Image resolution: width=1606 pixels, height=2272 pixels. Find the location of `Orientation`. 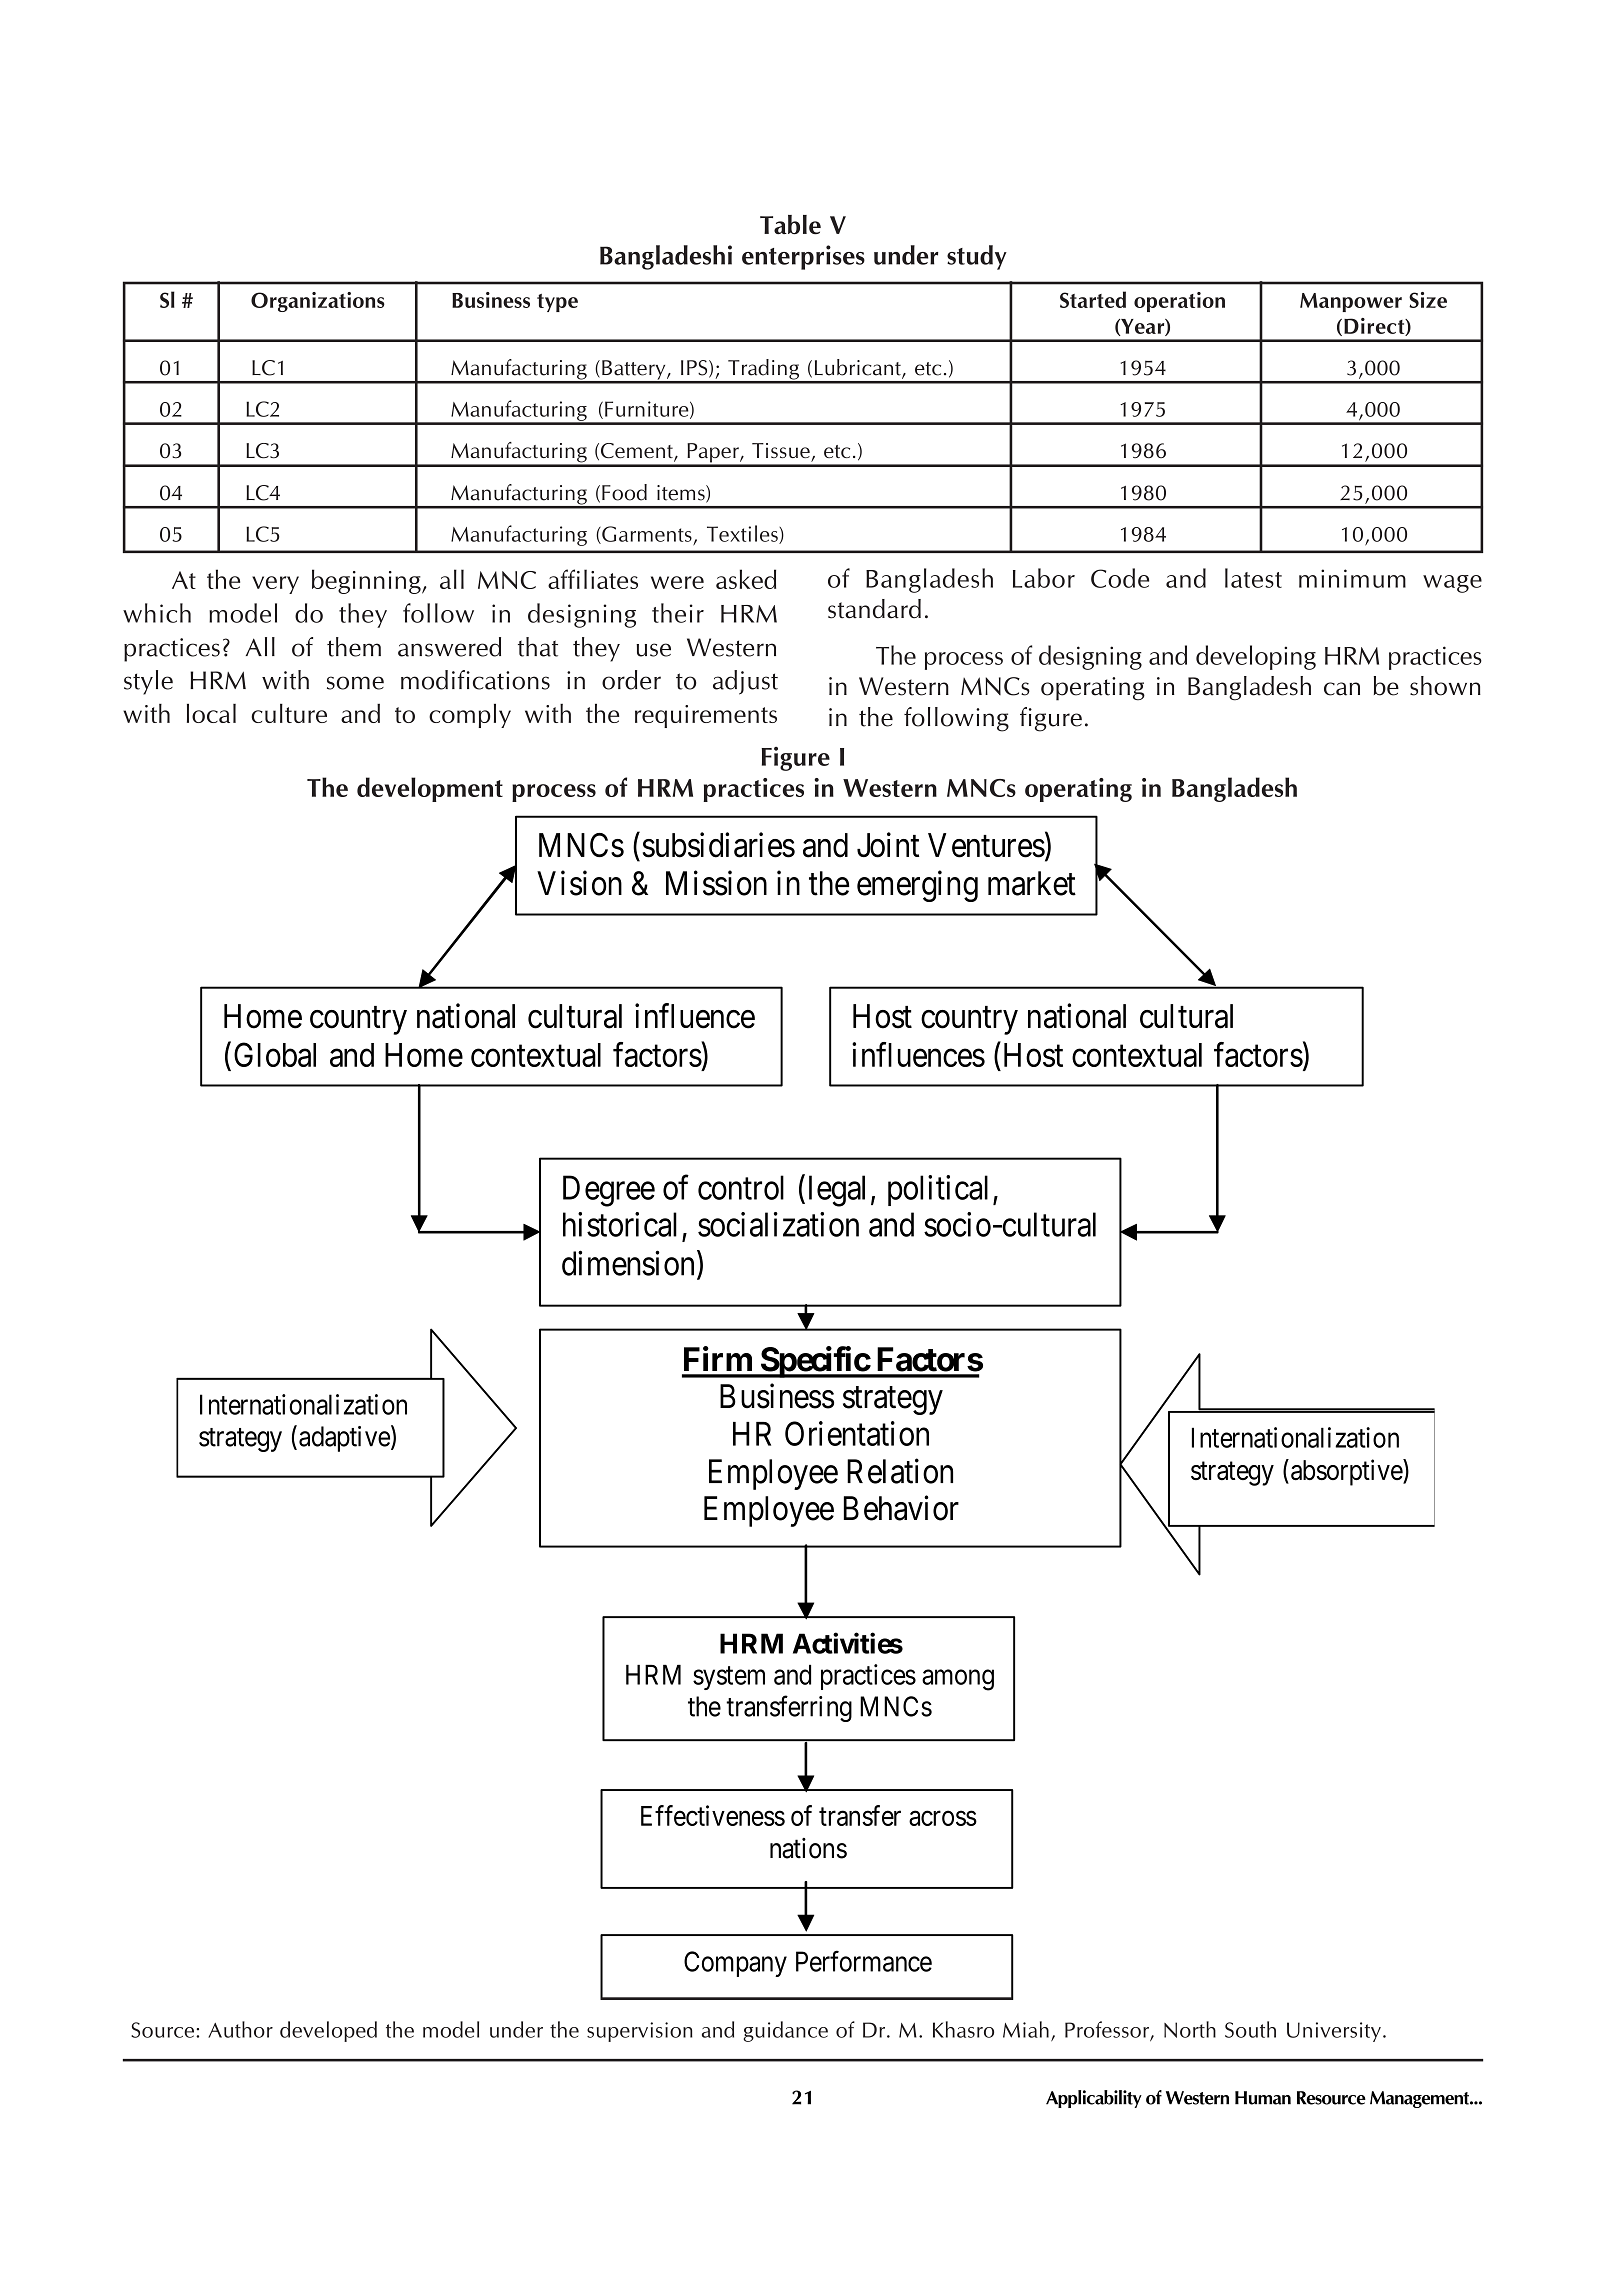

Orientation is located at coordinates (857, 1433).
